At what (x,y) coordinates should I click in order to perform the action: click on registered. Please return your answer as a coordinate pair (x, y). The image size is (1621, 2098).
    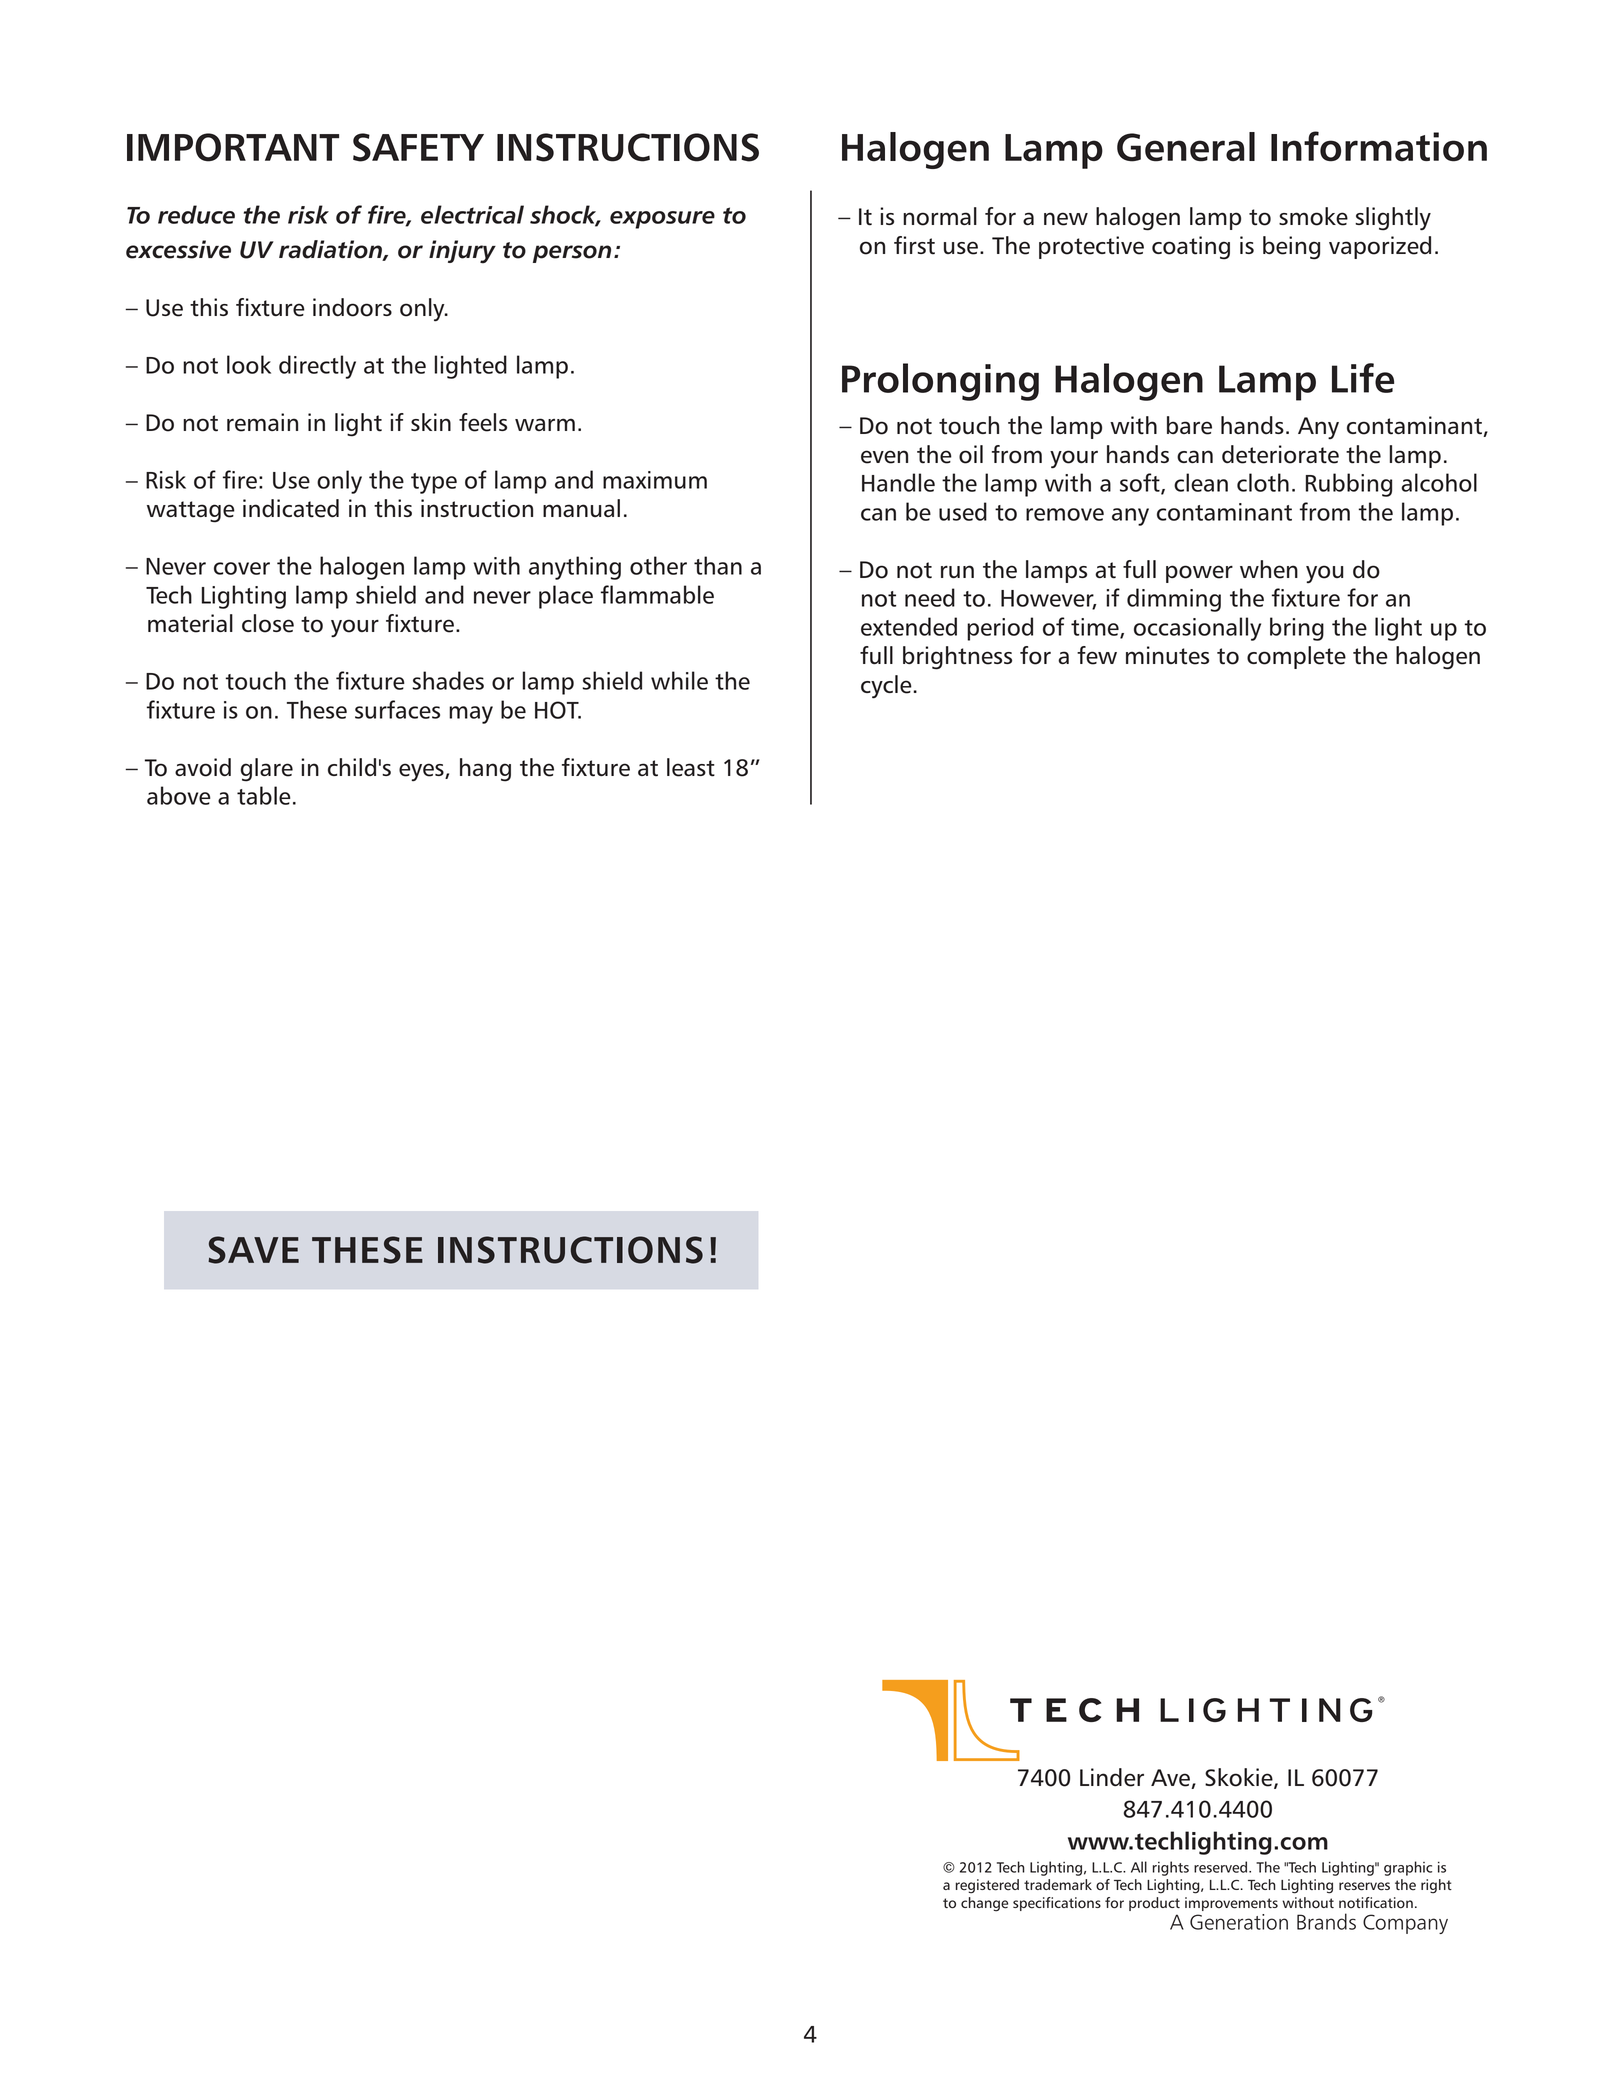
    Looking at the image, I should click on (987, 1886).
